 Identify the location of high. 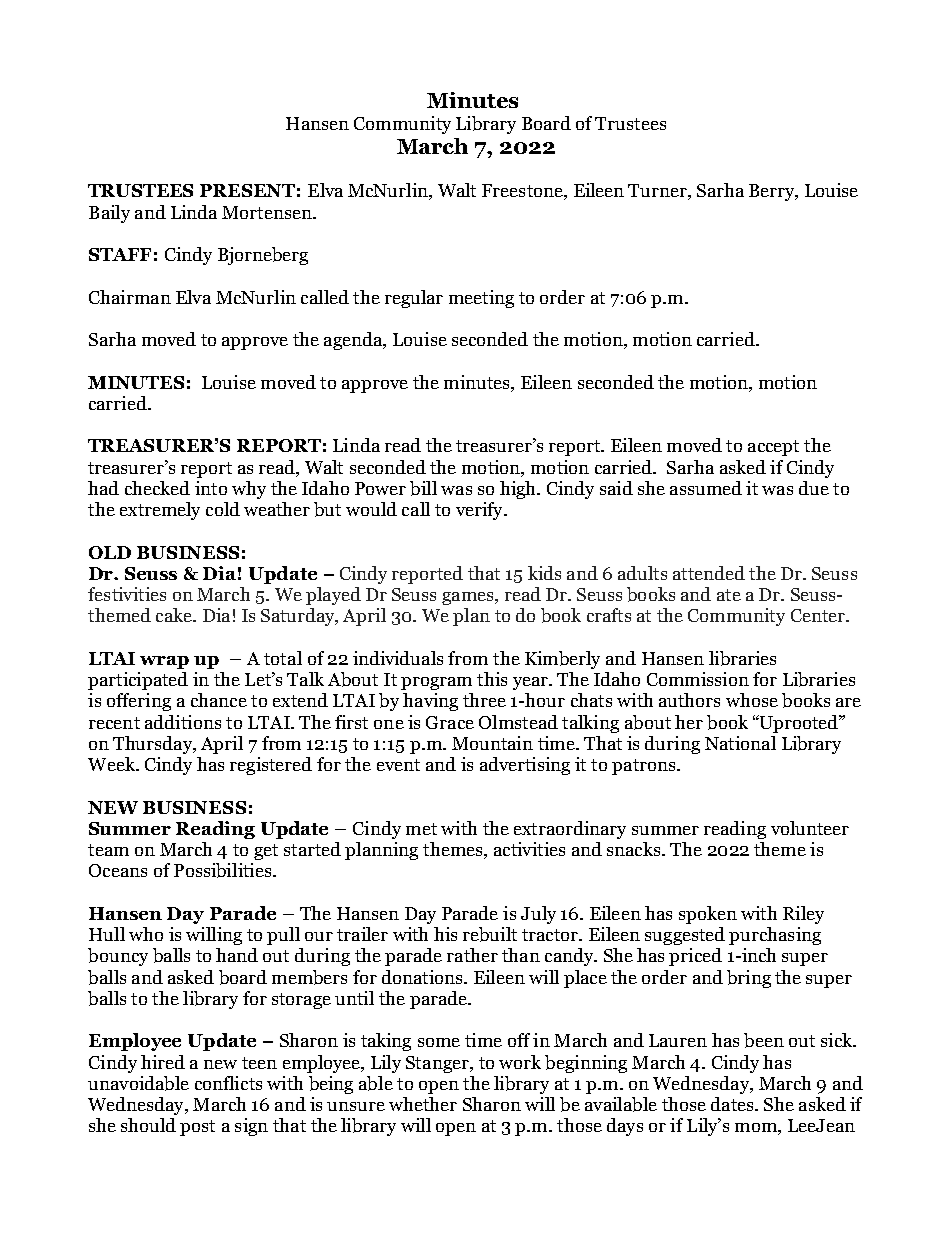
(519, 490).
